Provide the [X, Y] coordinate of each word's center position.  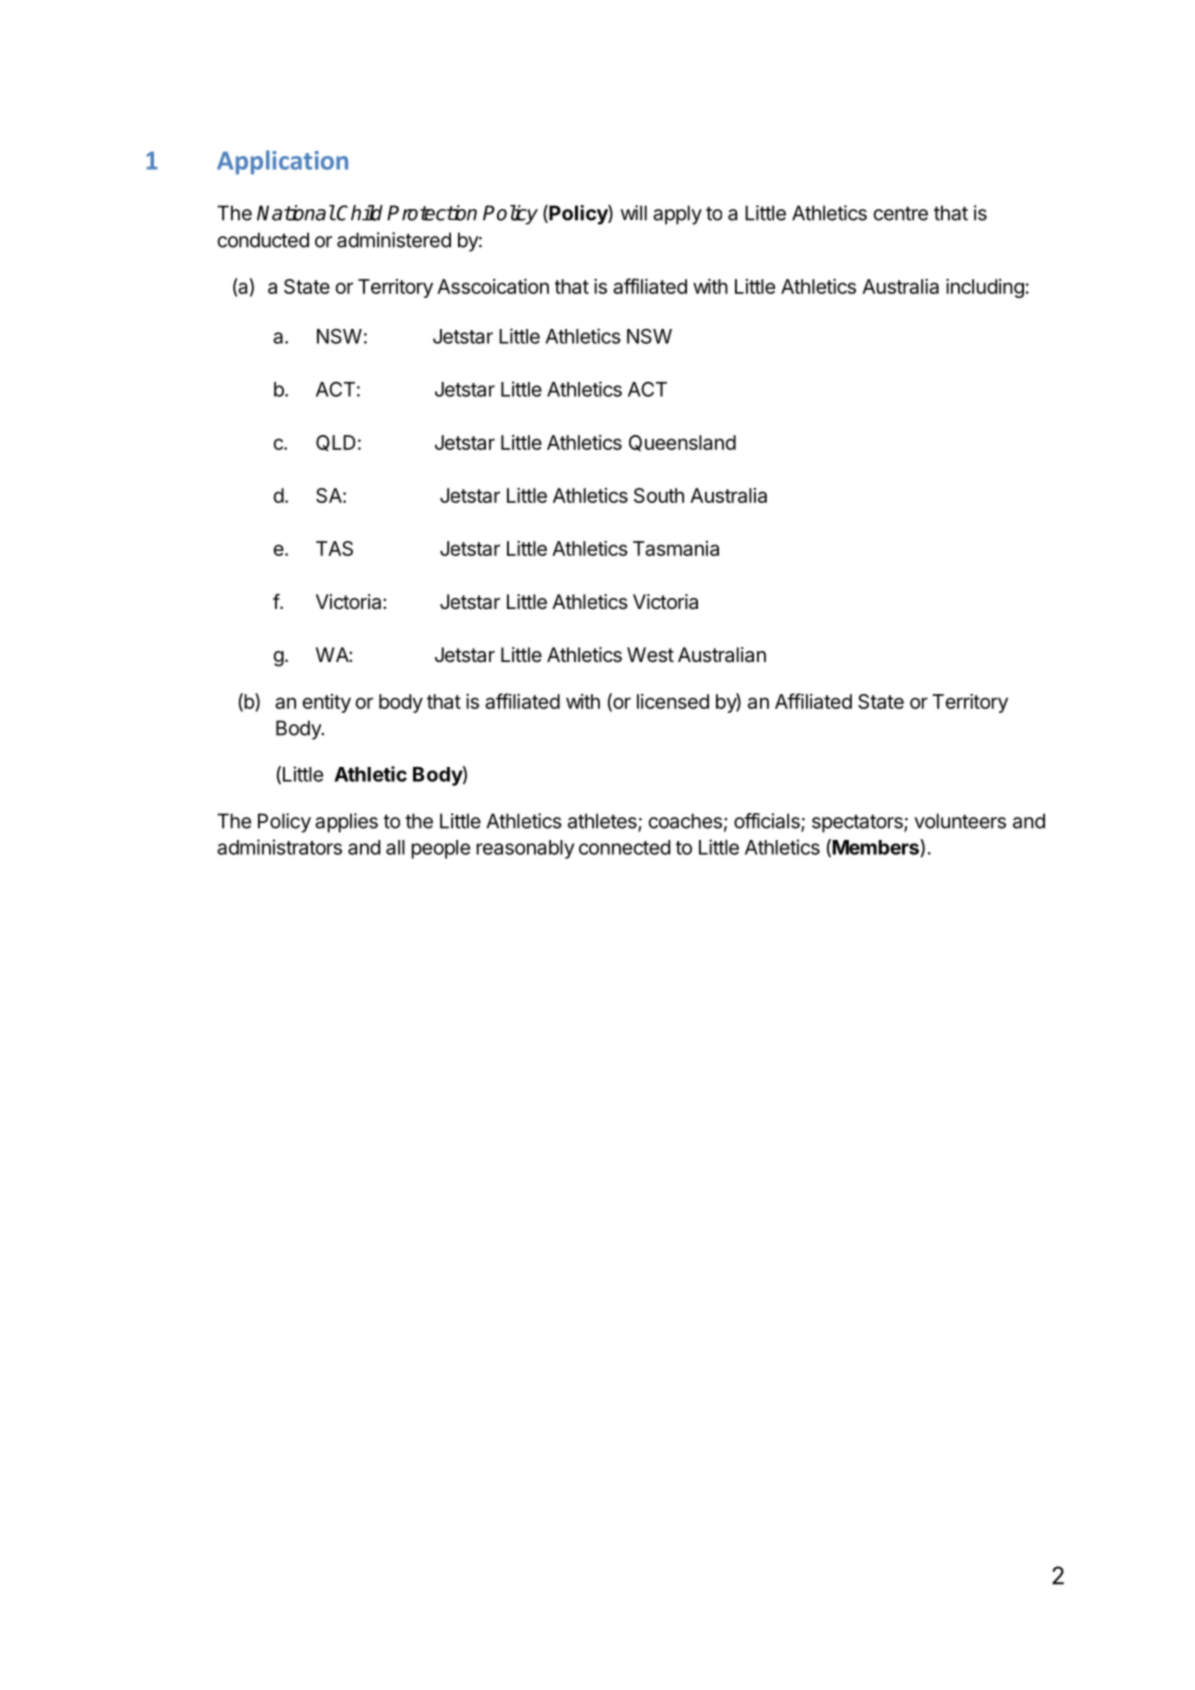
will [634, 213]
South [659, 495]
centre [901, 213]
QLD [336, 443]
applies [346, 823]
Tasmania [676, 548]
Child [360, 213]
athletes [603, 822]
